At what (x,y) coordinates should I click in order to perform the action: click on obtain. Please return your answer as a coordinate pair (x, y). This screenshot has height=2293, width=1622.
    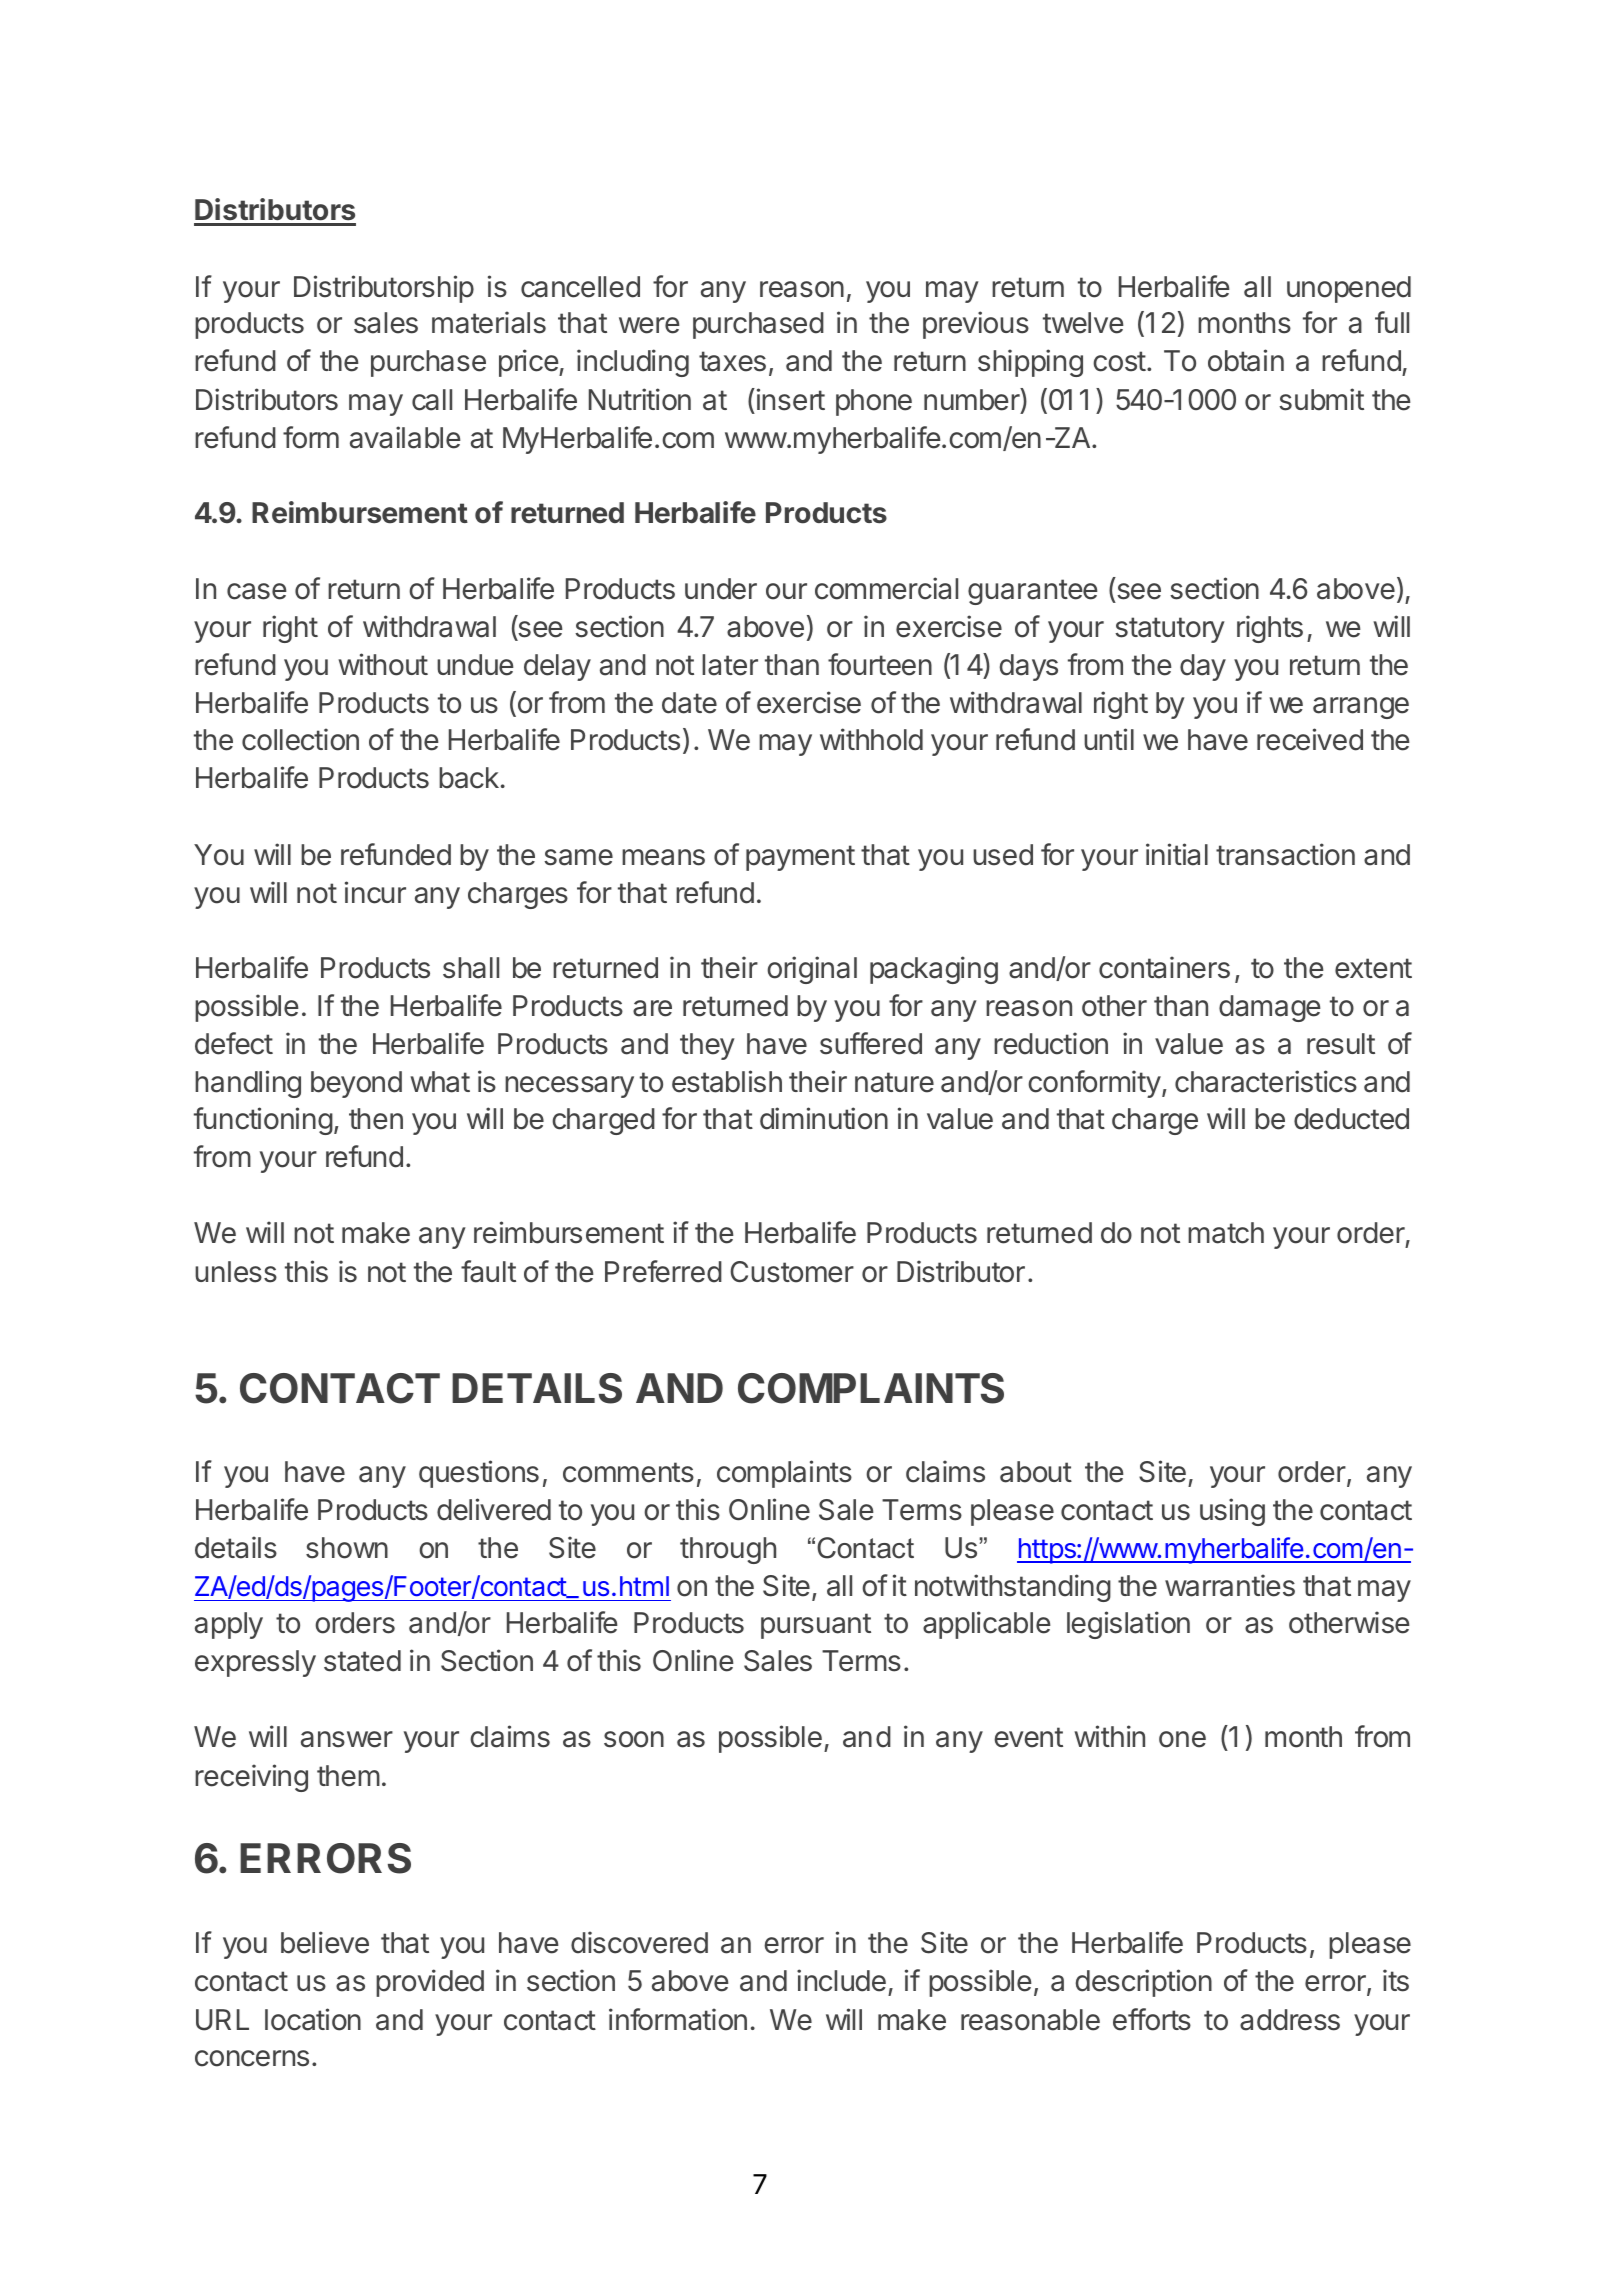
    Looking at the image, I should click on (1246, 360).
